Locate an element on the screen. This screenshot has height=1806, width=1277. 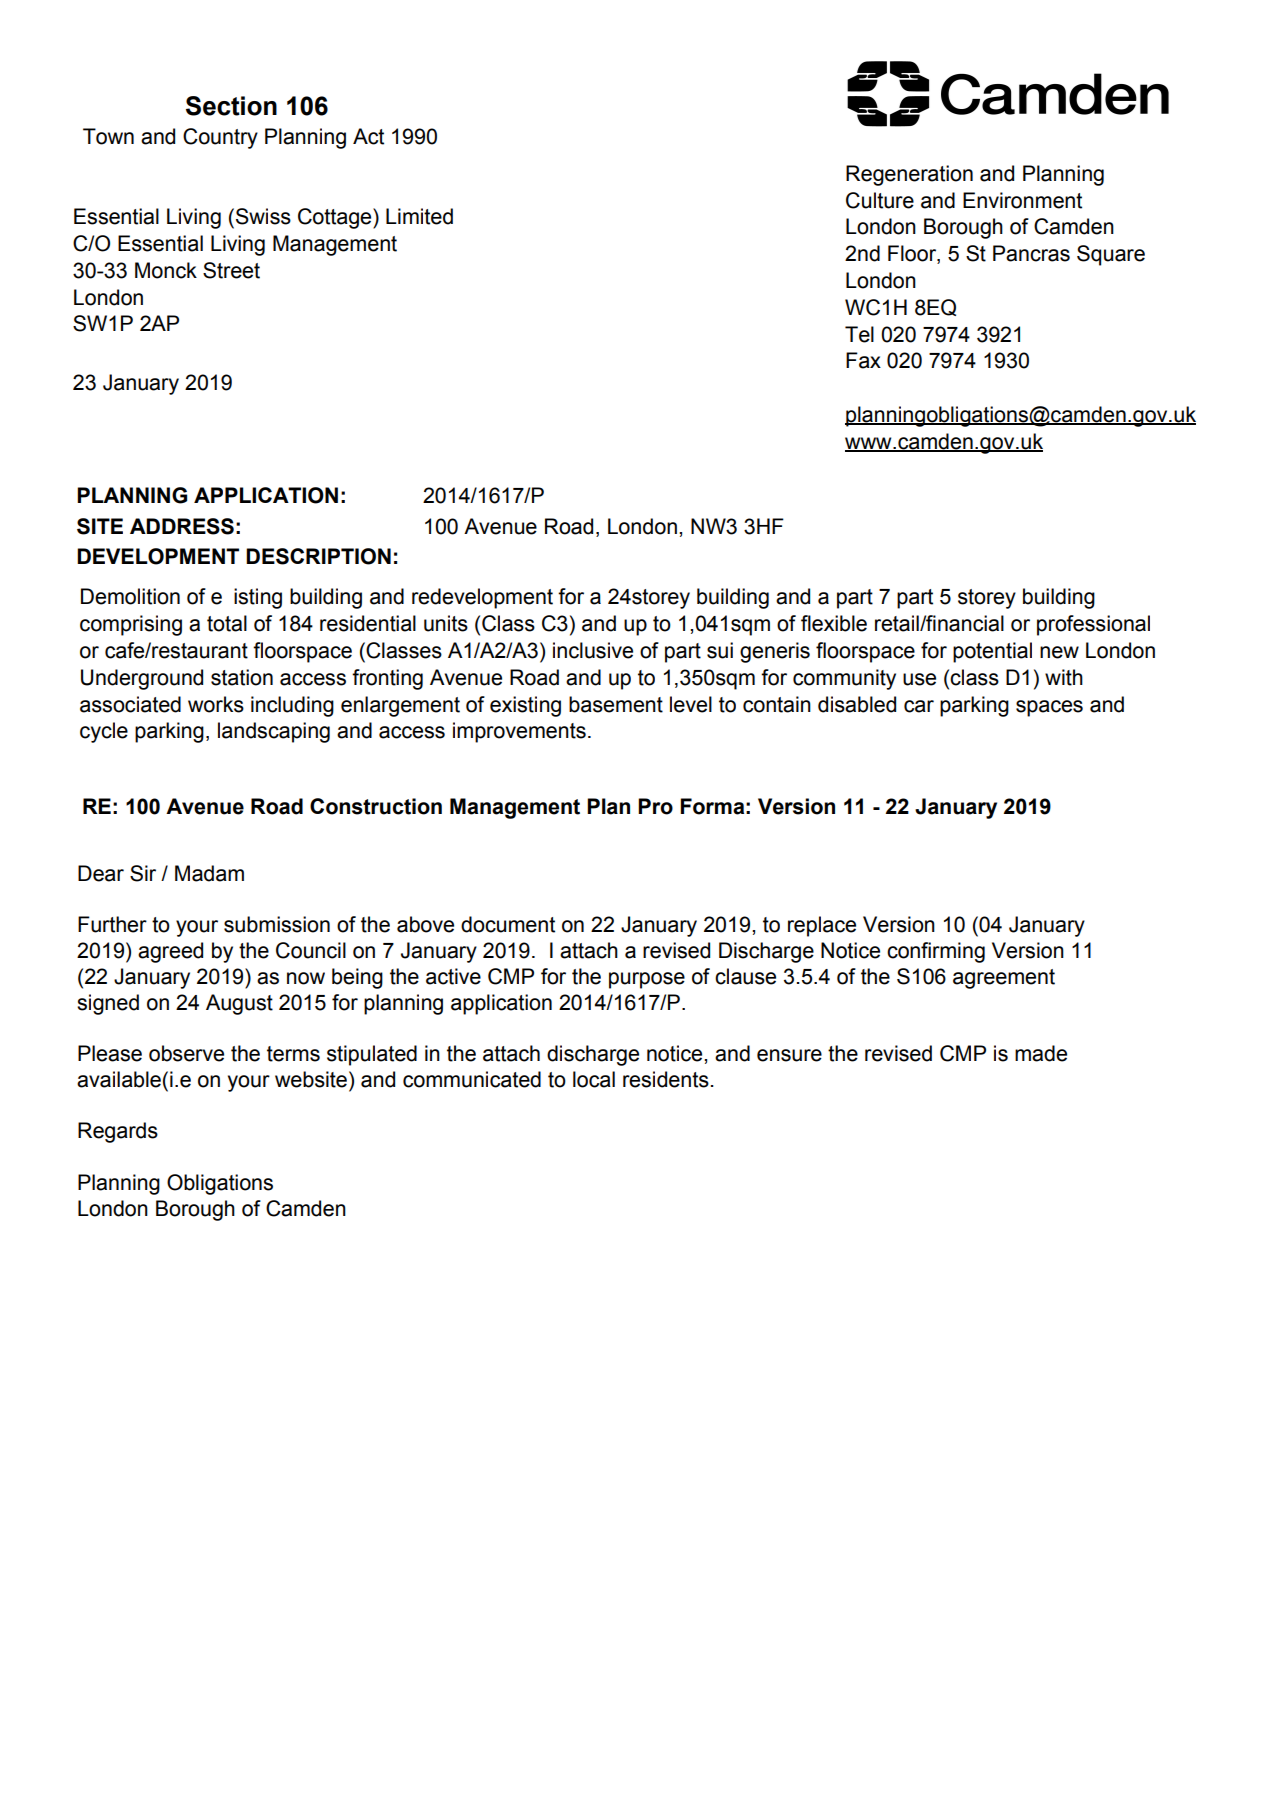
landscaping is located at coordinates (274, 732).
